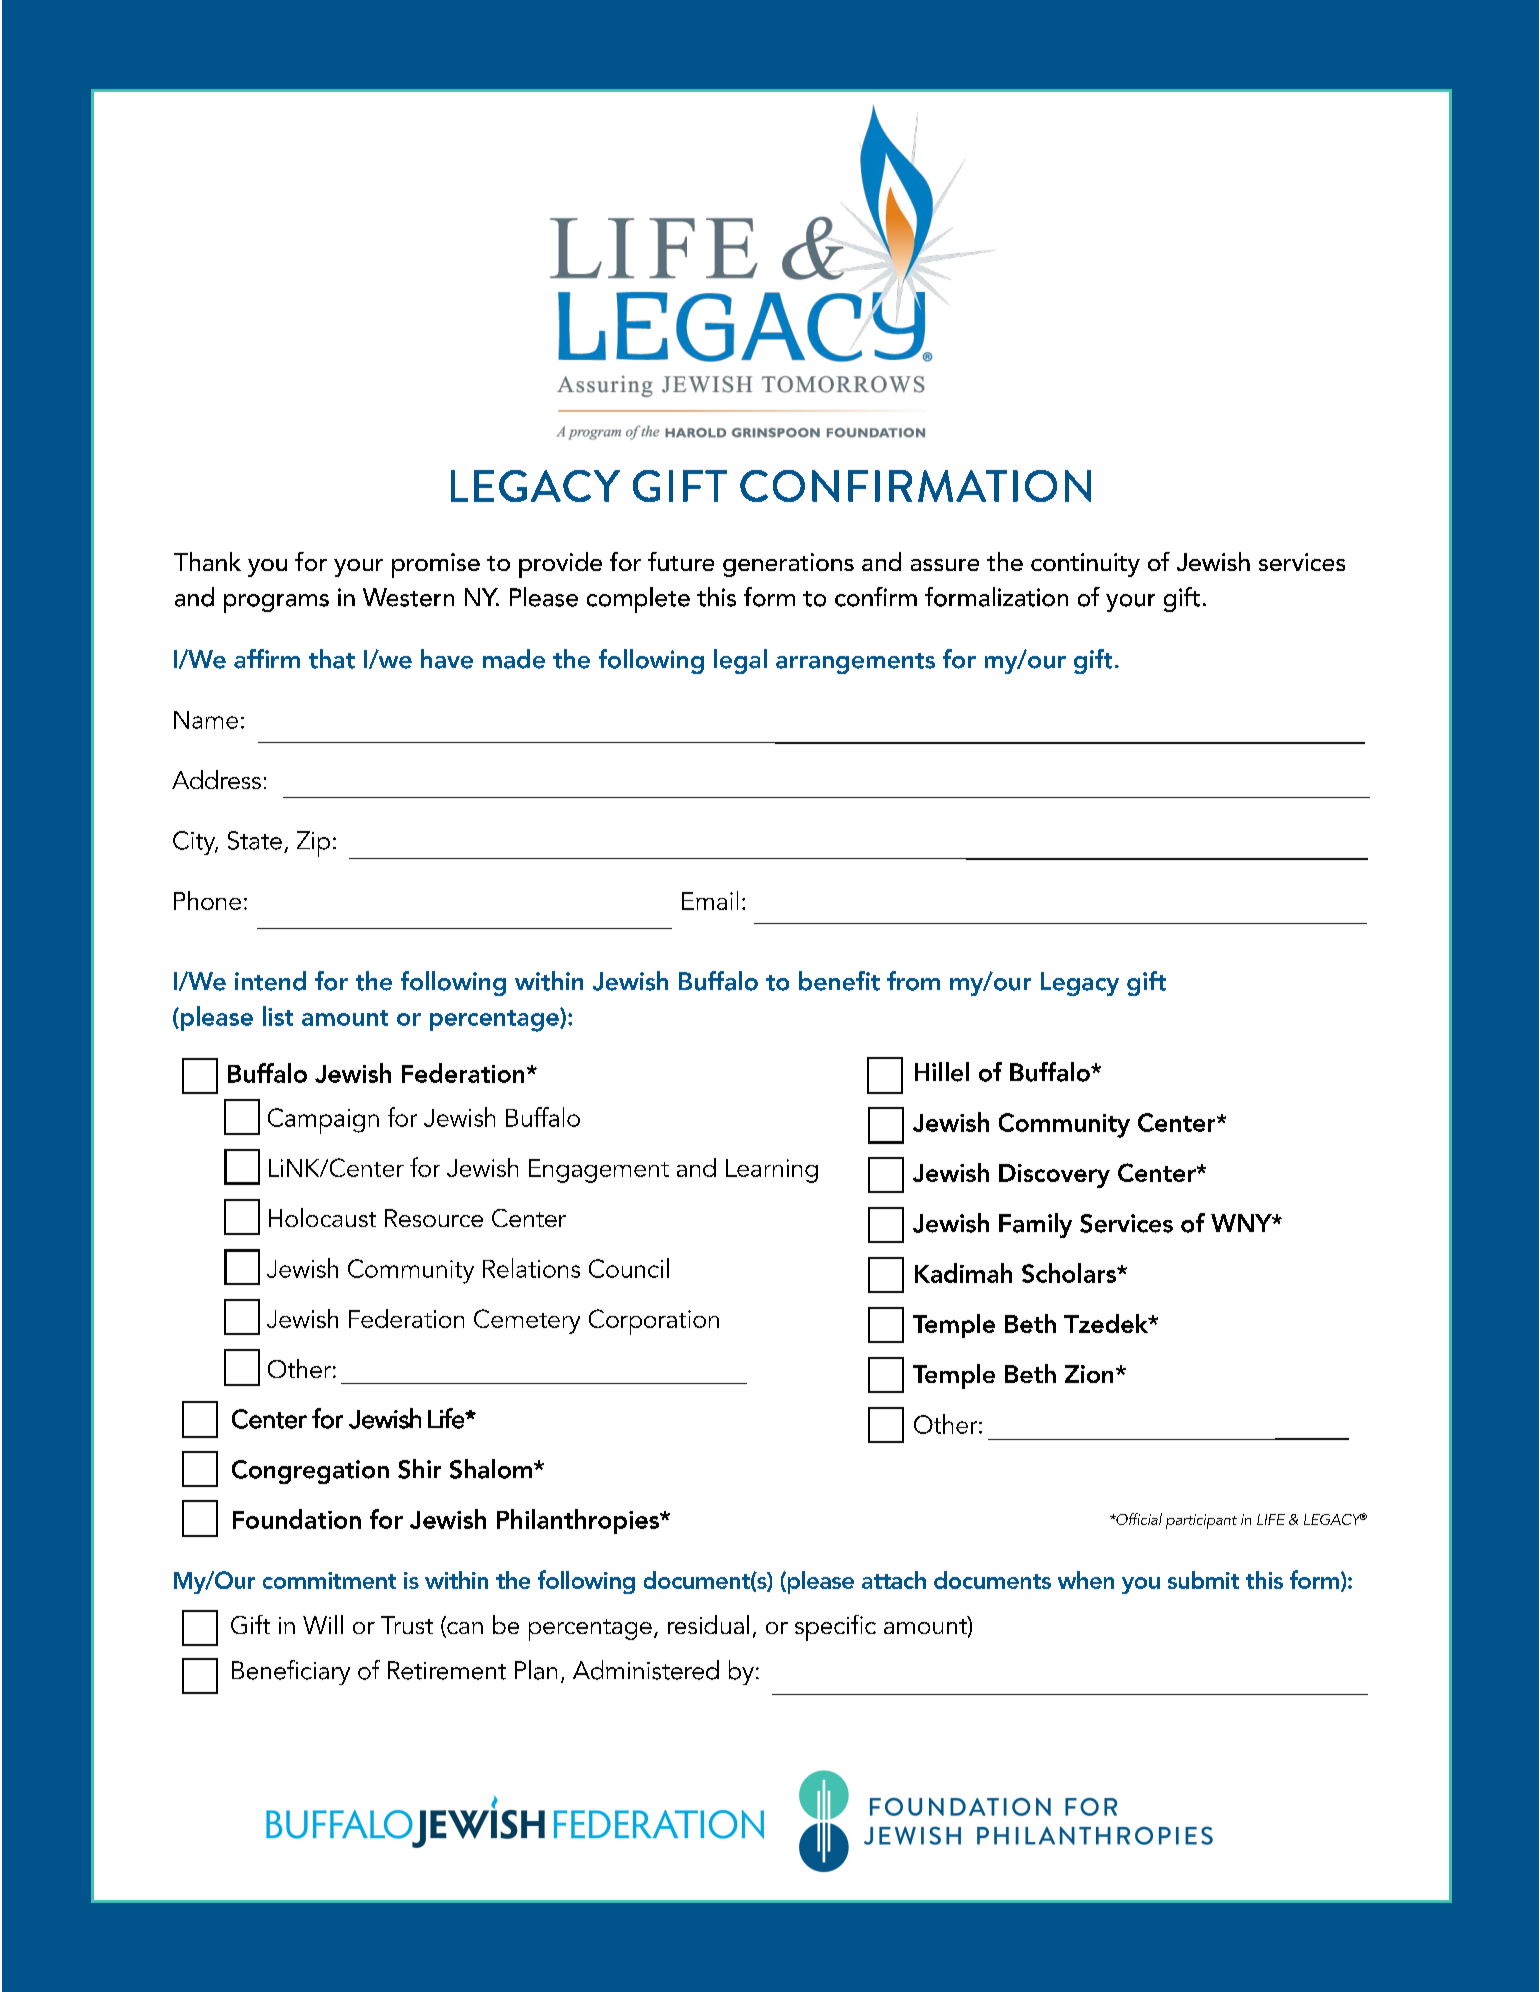  Describe the element at coordinates (708, 1624) in the screenshot. I see `residual` at that location.
